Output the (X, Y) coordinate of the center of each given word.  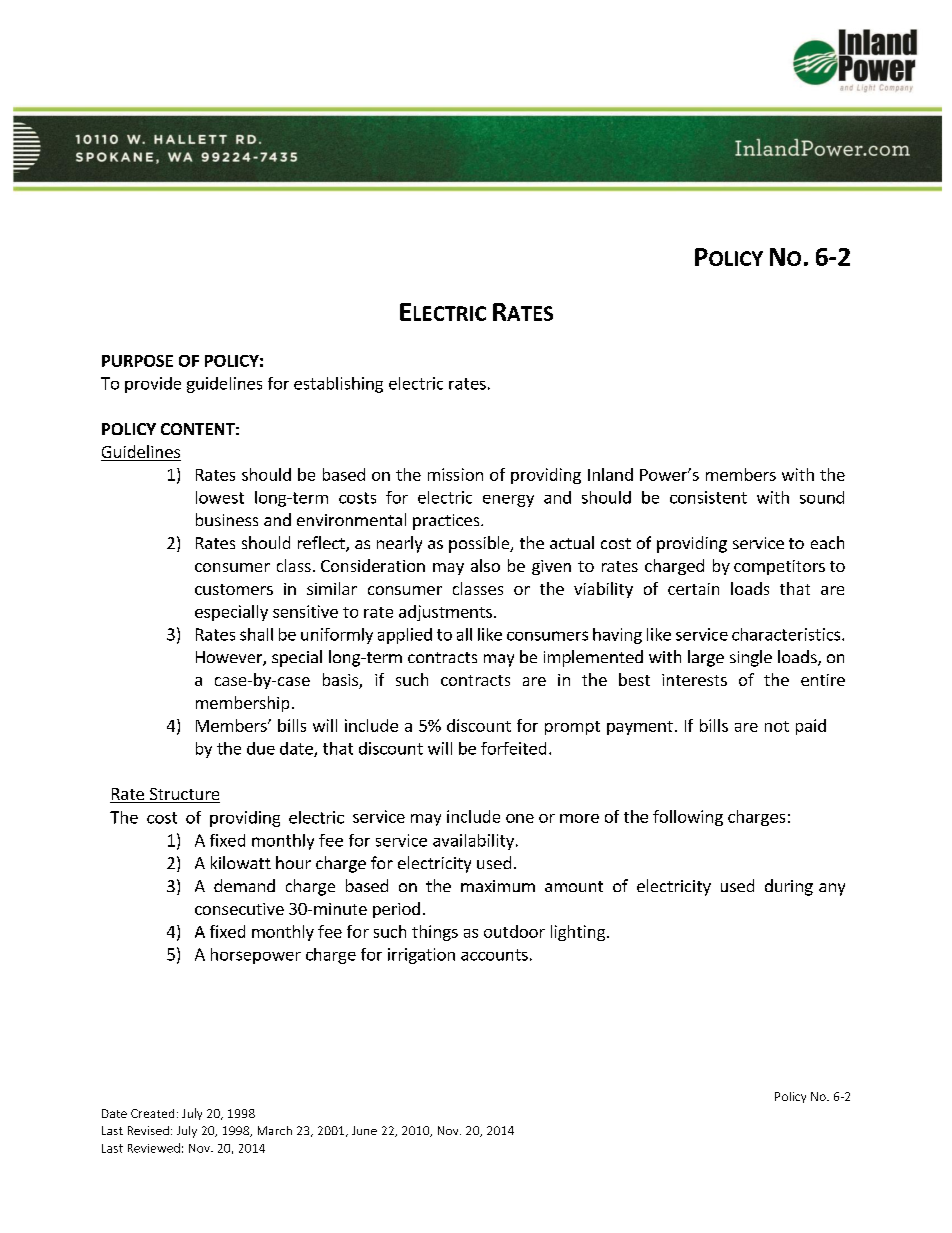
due (261, 748)
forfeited (513, 748)
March (275, 1130)
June (364, 1130)
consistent (708, 497)
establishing (338, 385)
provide (153, 385)
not (777, 726)
